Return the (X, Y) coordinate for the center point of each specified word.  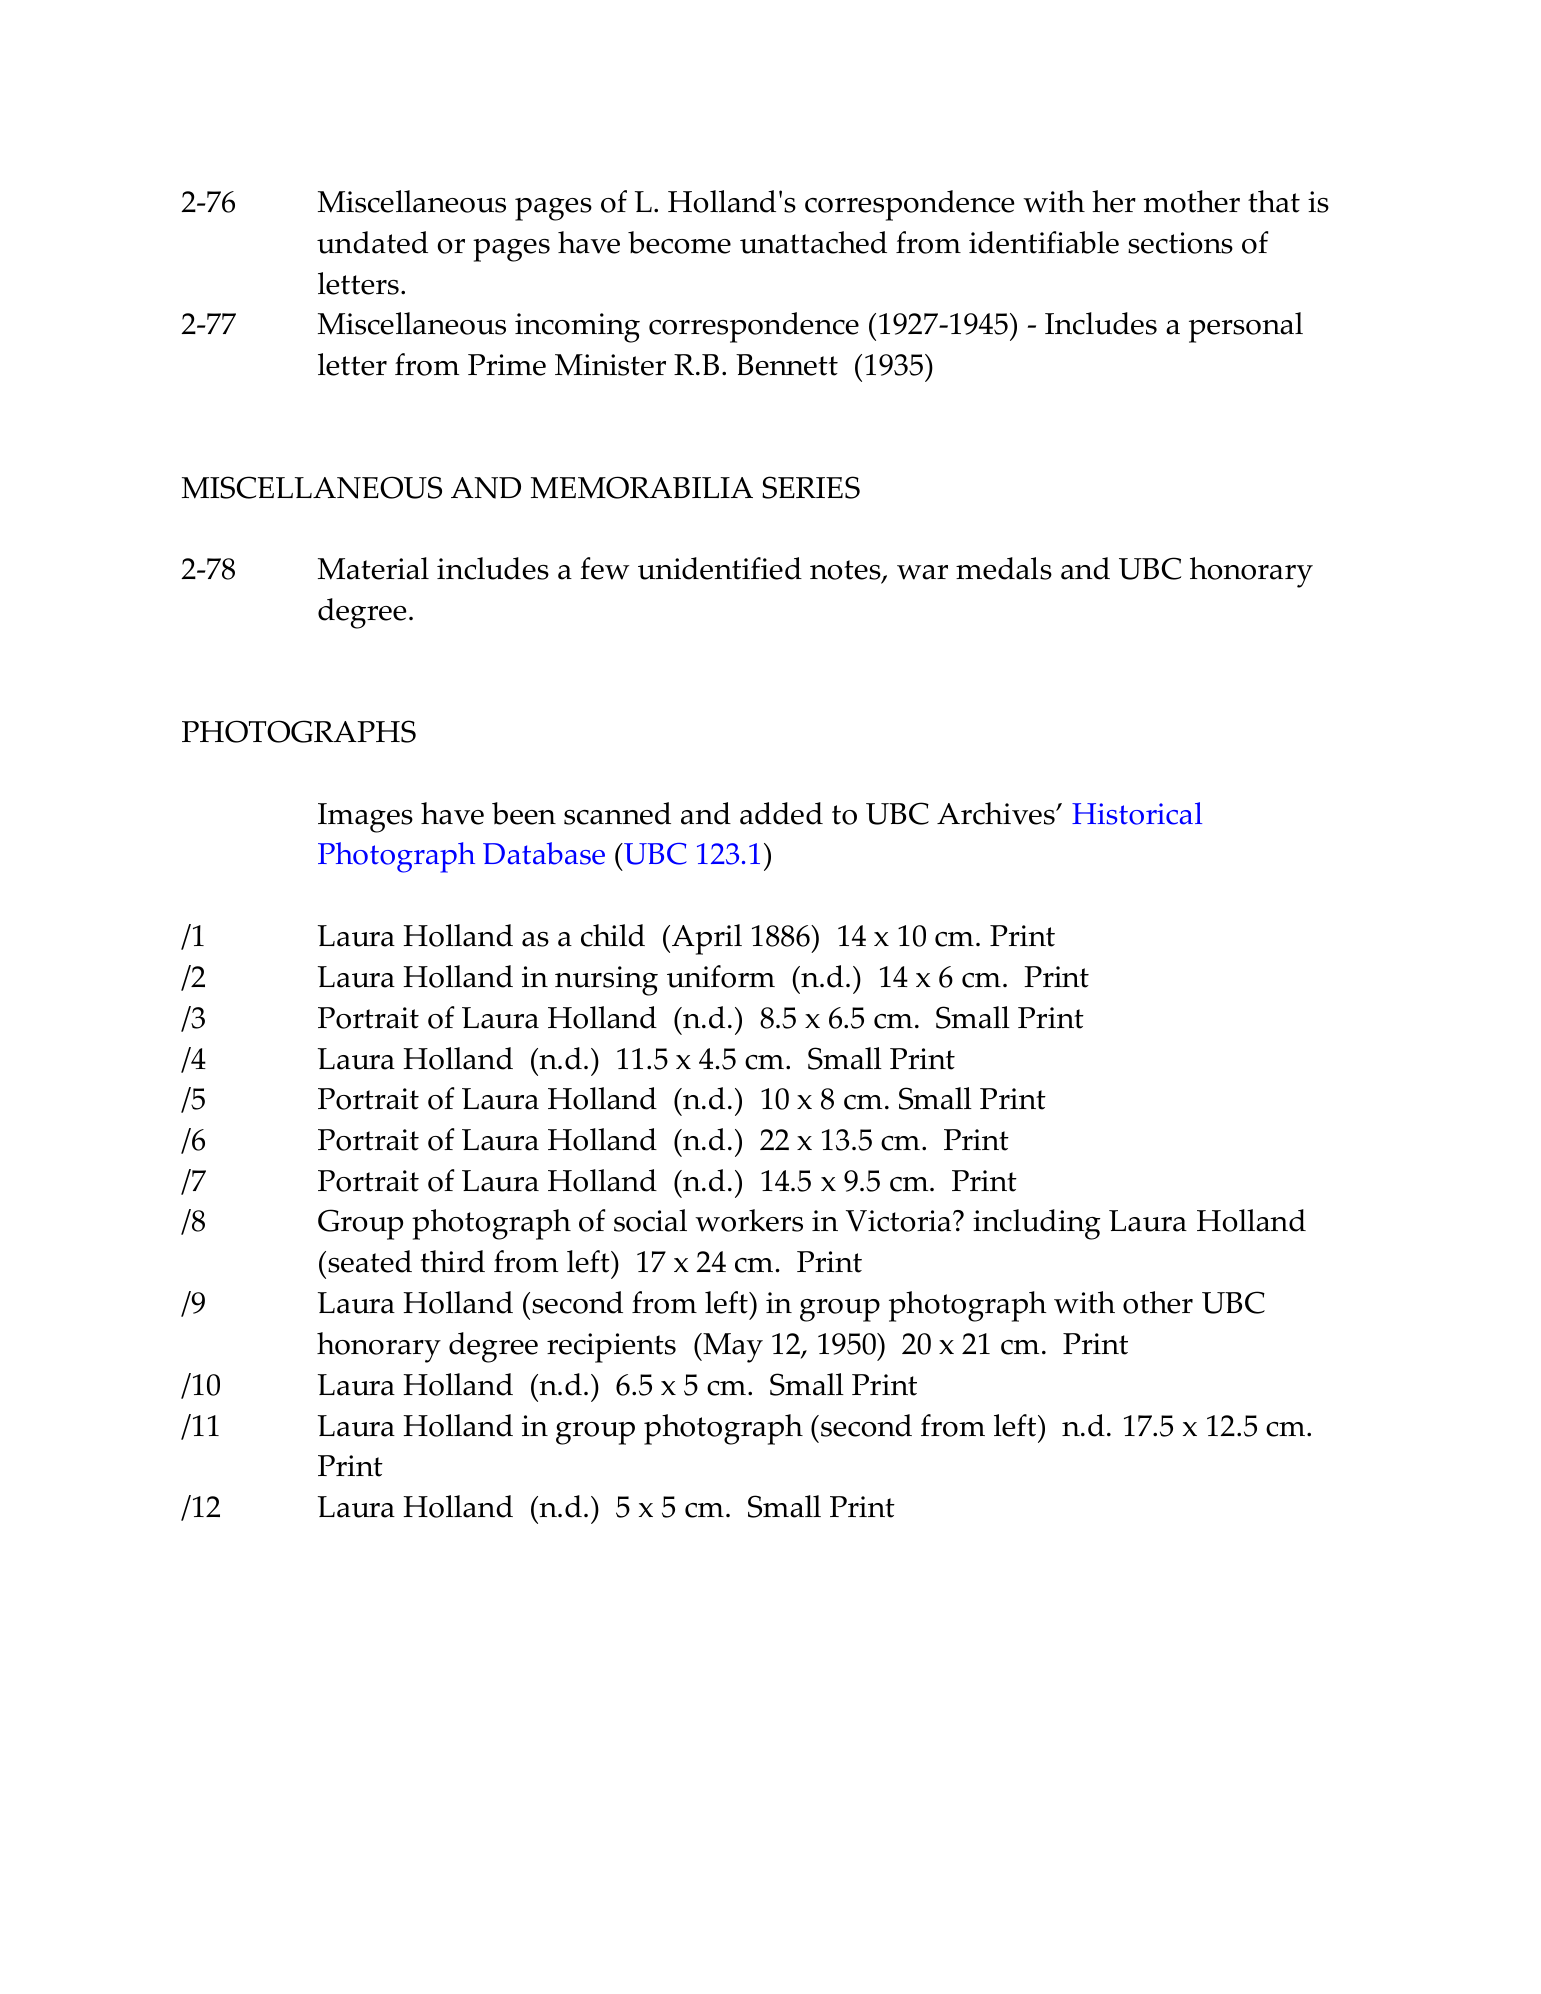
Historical (1137, 813)
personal (1246, 327)
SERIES (811, 487)
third (453, 1261)
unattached (813, 242)
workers (749, 1220)
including (1037, 1224)
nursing (606, 981)
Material (373, 568)
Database (544, 853)
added (781, 813)
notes (846, 571)
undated (372, 242)
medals (1004, 568)
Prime (507, 365)
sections (1180, 243)
